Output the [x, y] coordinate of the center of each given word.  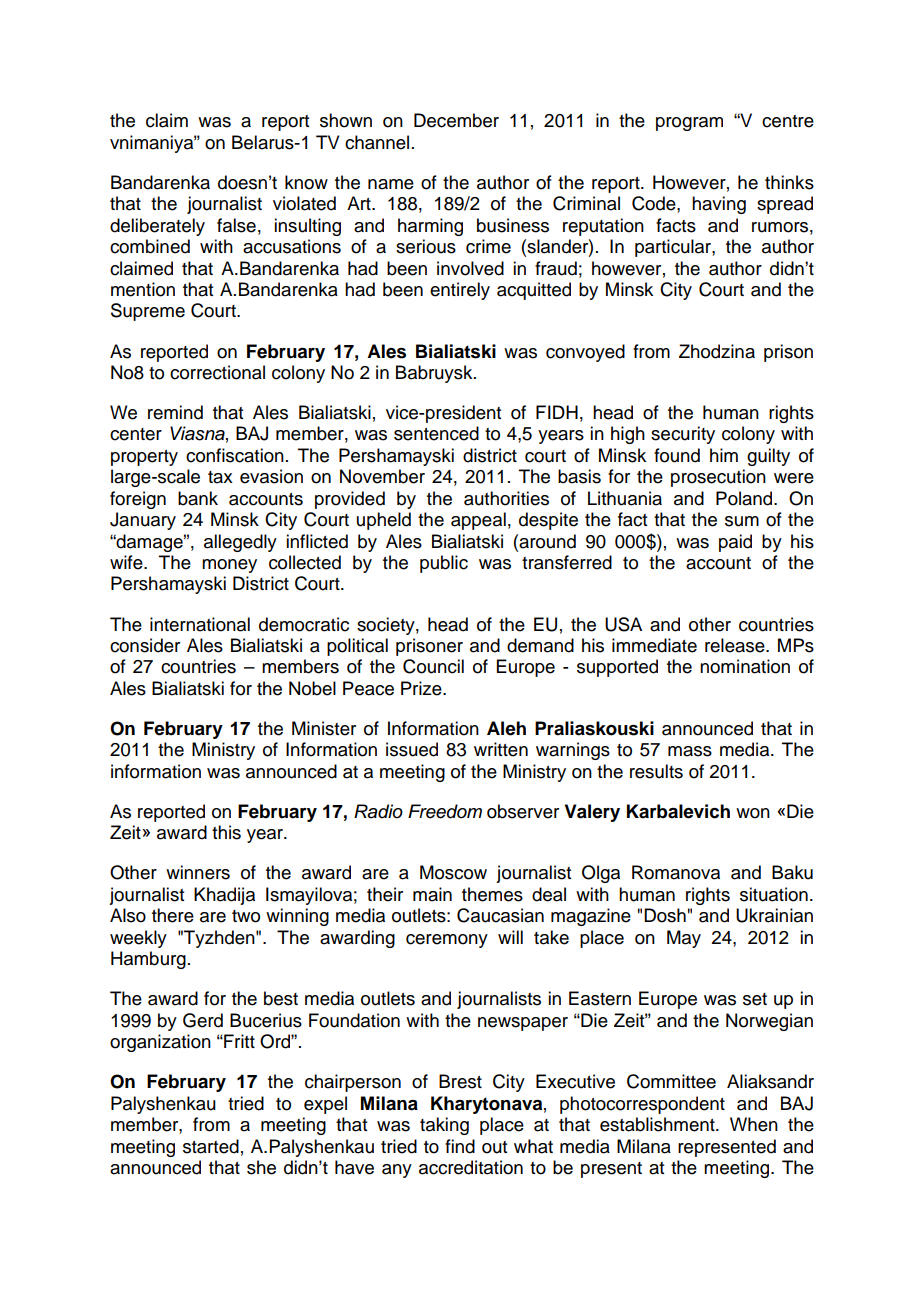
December [456, 120]
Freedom [445, 811]
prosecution [718, 478]
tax [220, 477]
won [753, 813]
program [689, 124]
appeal [478, 521]
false [236, 225]
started [211, 1146]
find [460, 1146]
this [226, 832]
